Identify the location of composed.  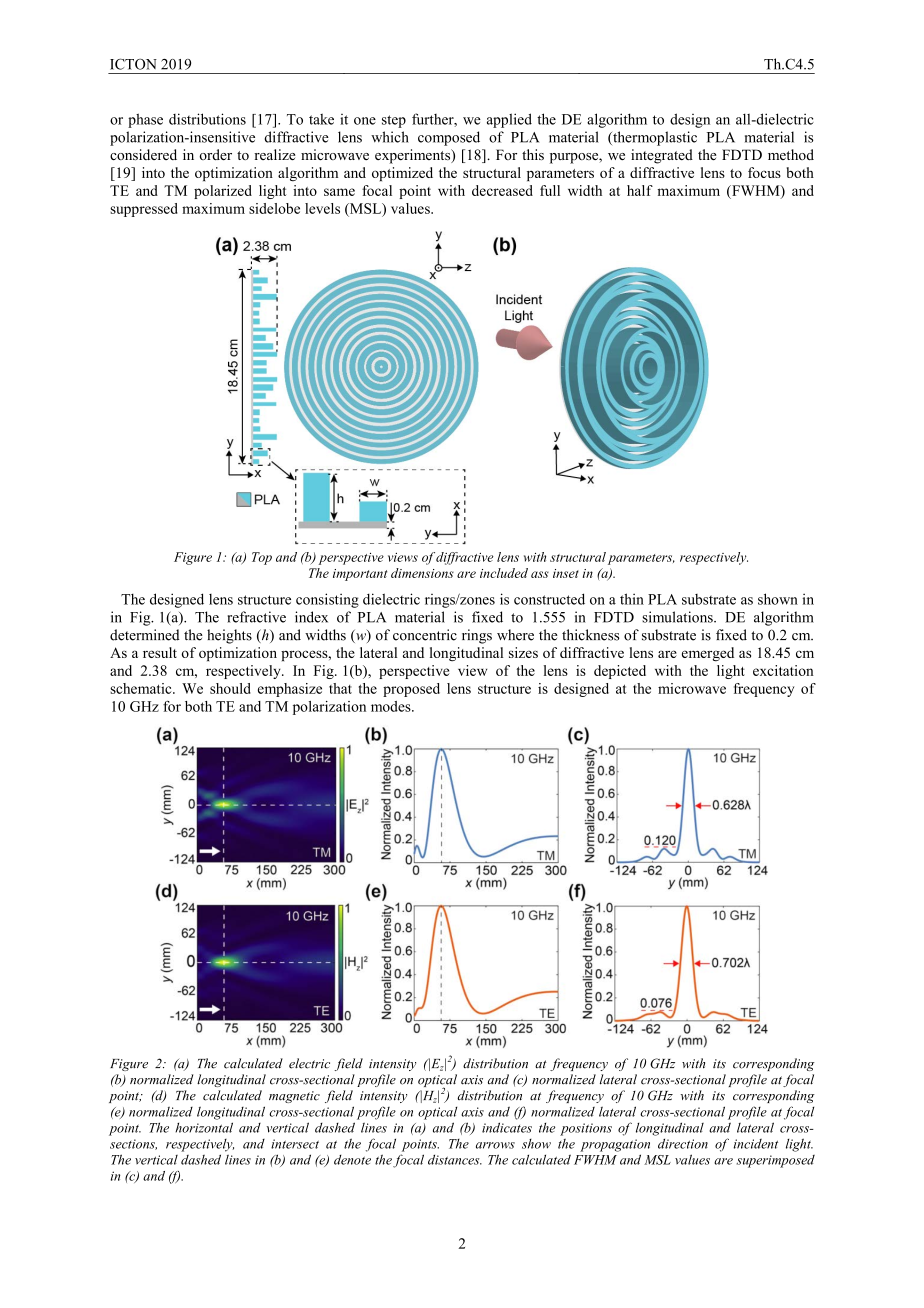
(449, 138).
